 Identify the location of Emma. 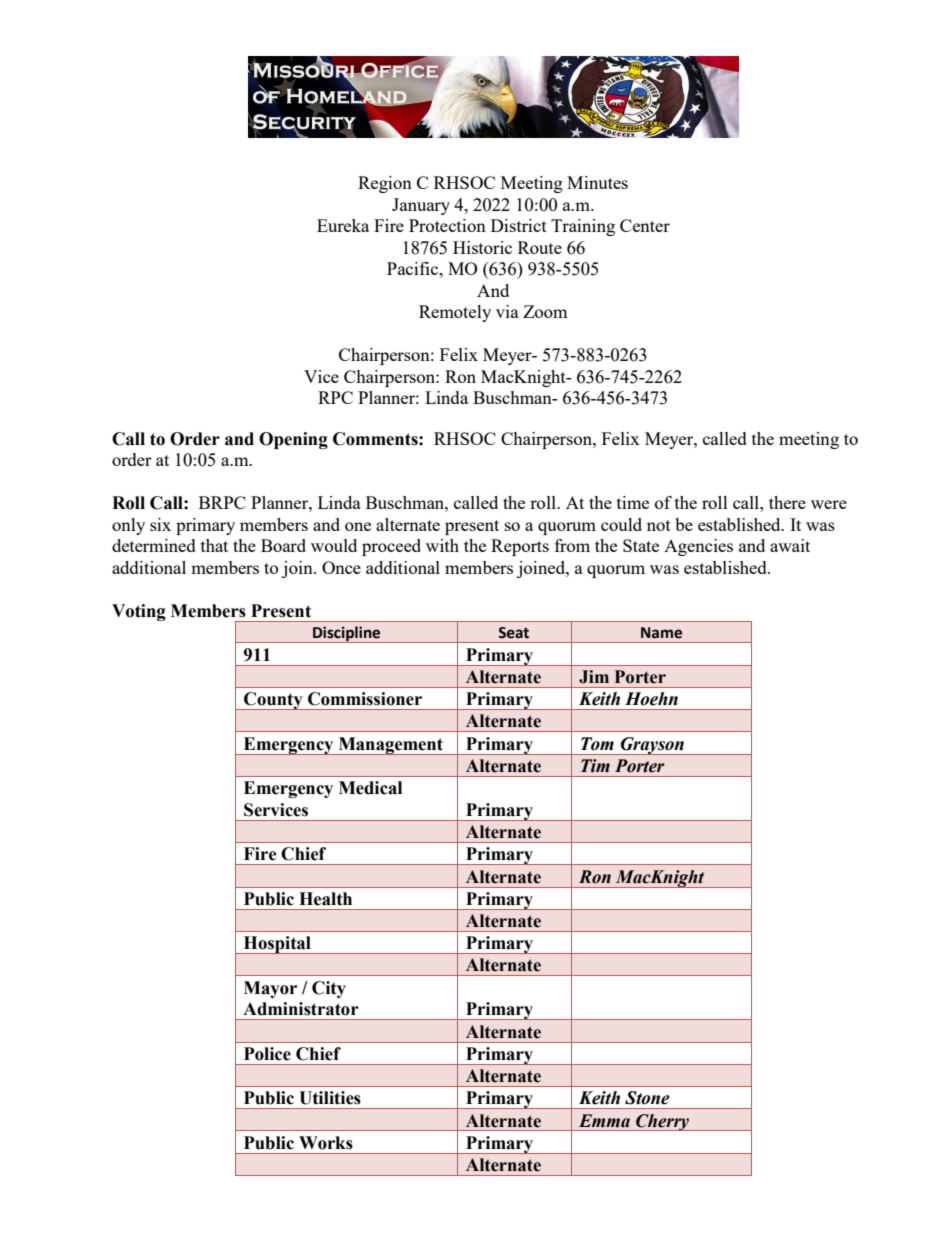
(604, 1121).
